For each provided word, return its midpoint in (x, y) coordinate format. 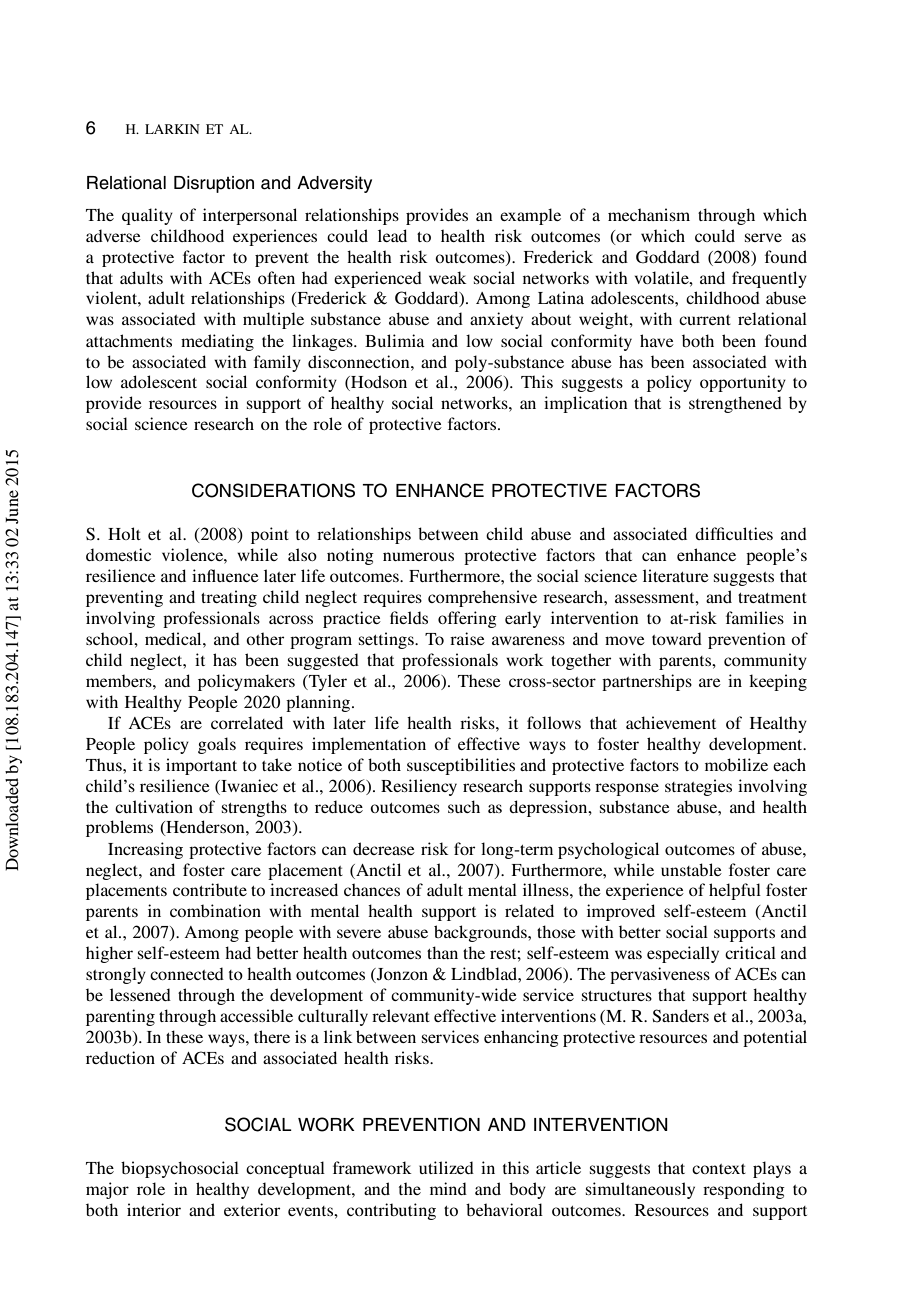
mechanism (649, 214)
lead (392, 235)
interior (154, 1209)
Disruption (214, 184)
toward (677, 638)
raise (467, 638)
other (265, 638)
